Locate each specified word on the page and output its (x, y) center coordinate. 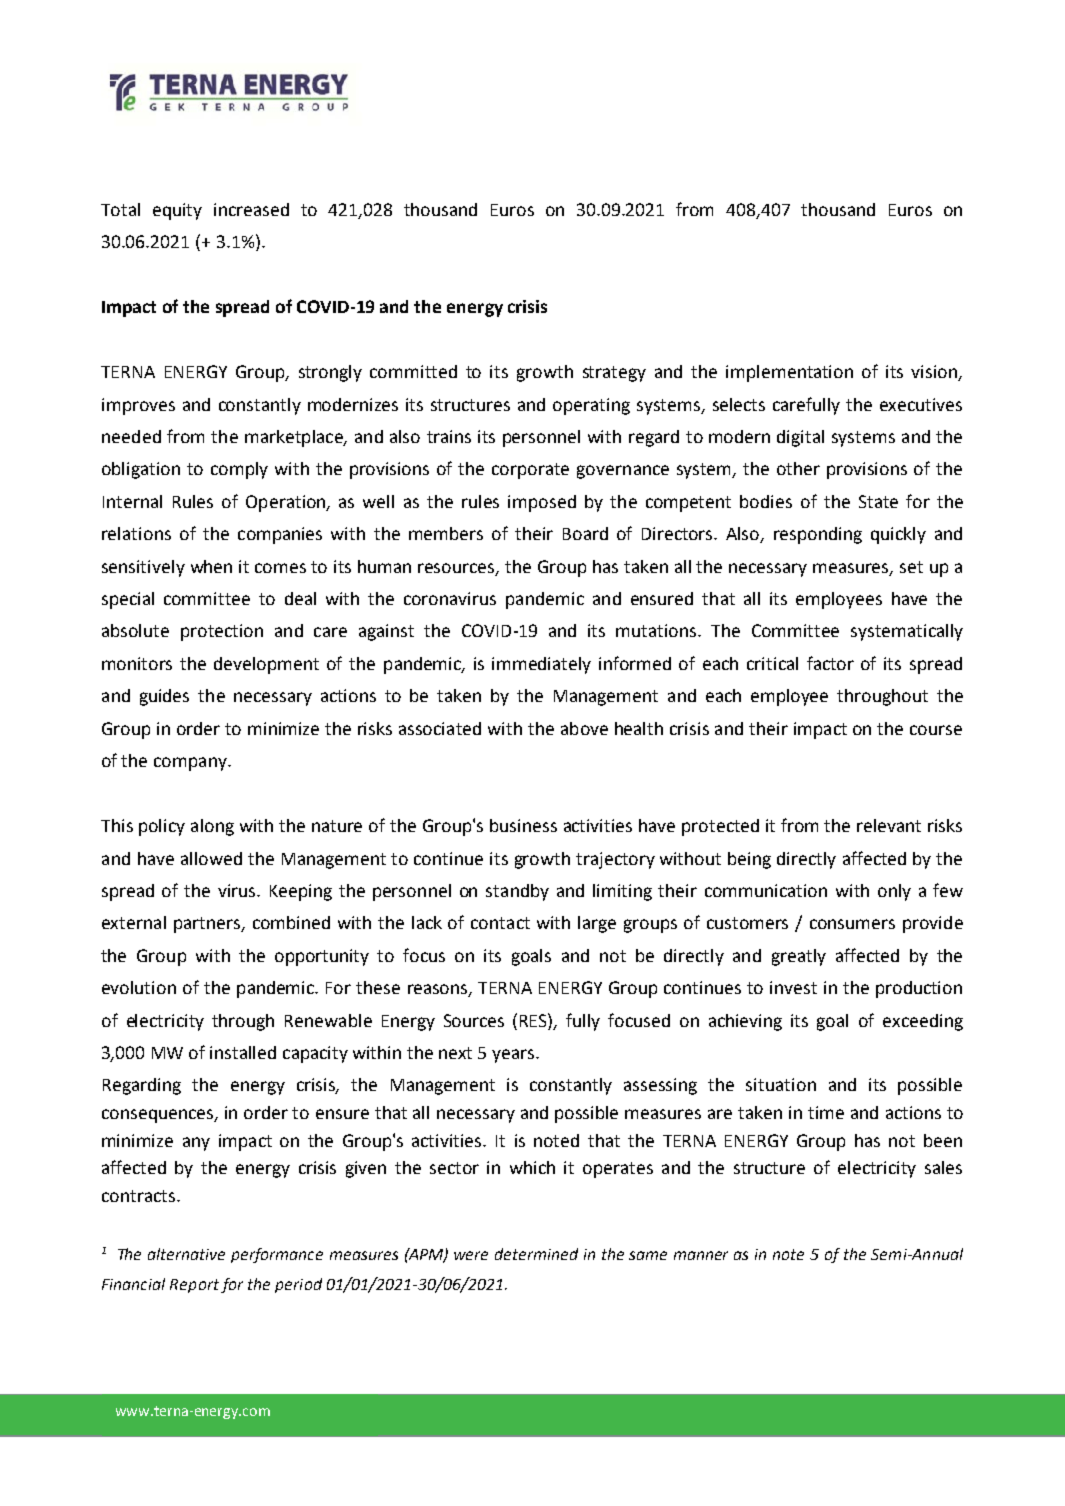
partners (208, 925)
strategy (614, 374)
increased (251, 209)
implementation (789, 373)
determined (536, 1254)
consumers (852, 924)
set (911, 567)
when (211, 566)
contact (500, 923)
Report (194, 1286)
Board (585, 533)
